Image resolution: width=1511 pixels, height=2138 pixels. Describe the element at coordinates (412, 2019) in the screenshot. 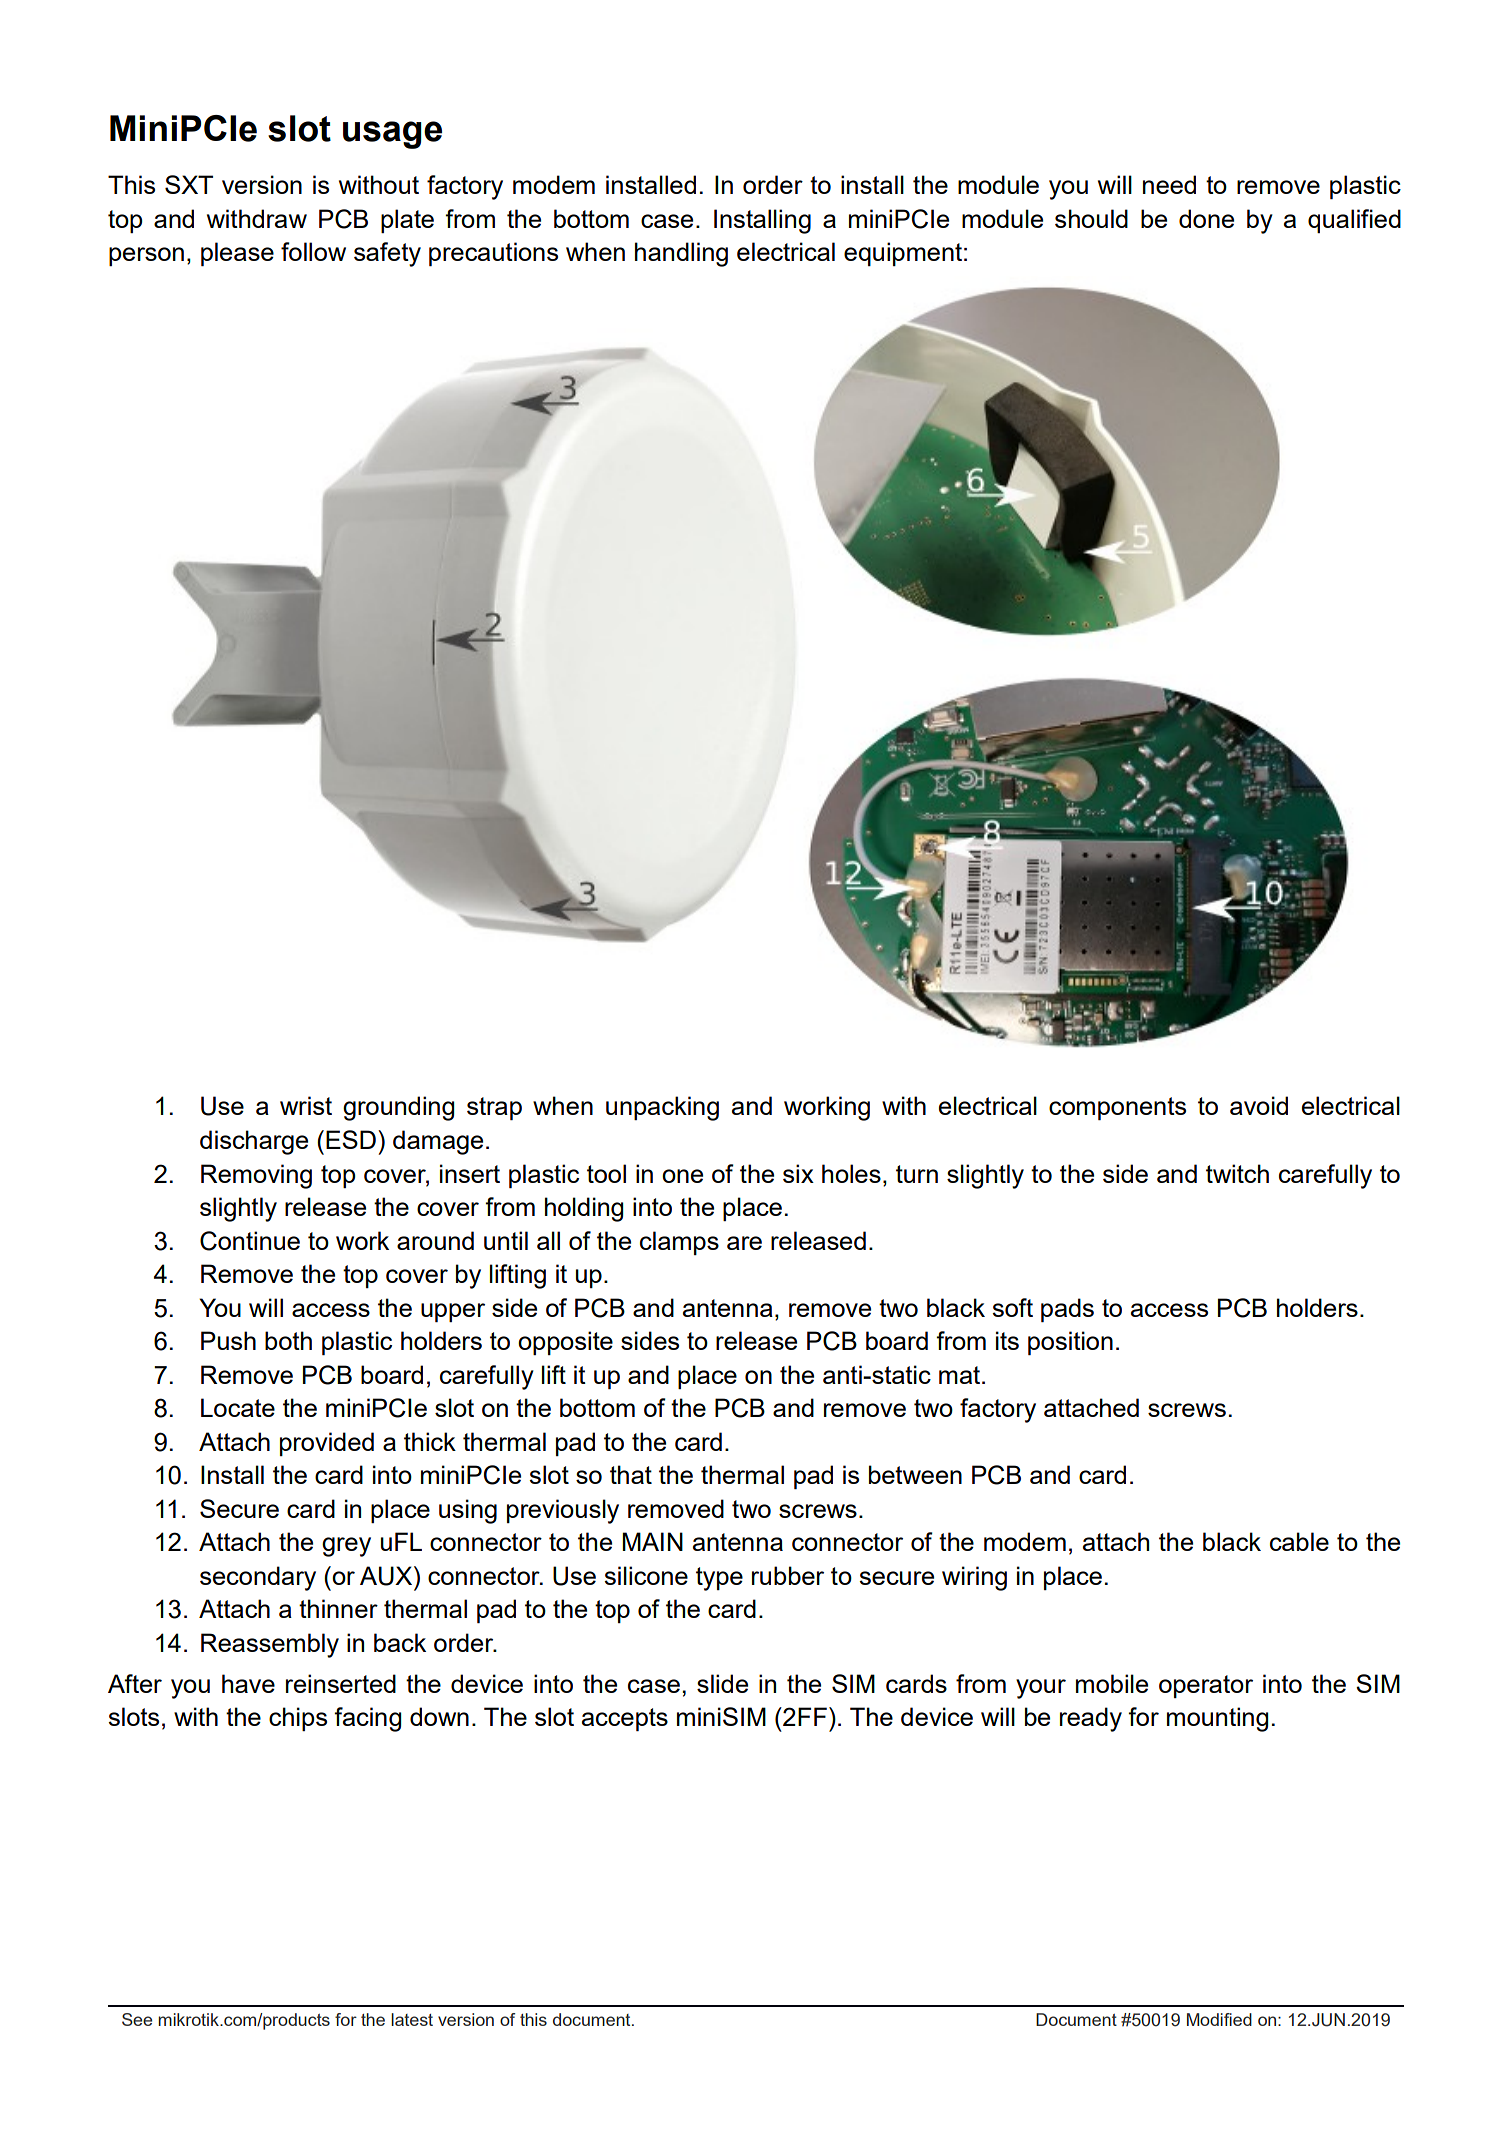

I see `latest` at that location.
